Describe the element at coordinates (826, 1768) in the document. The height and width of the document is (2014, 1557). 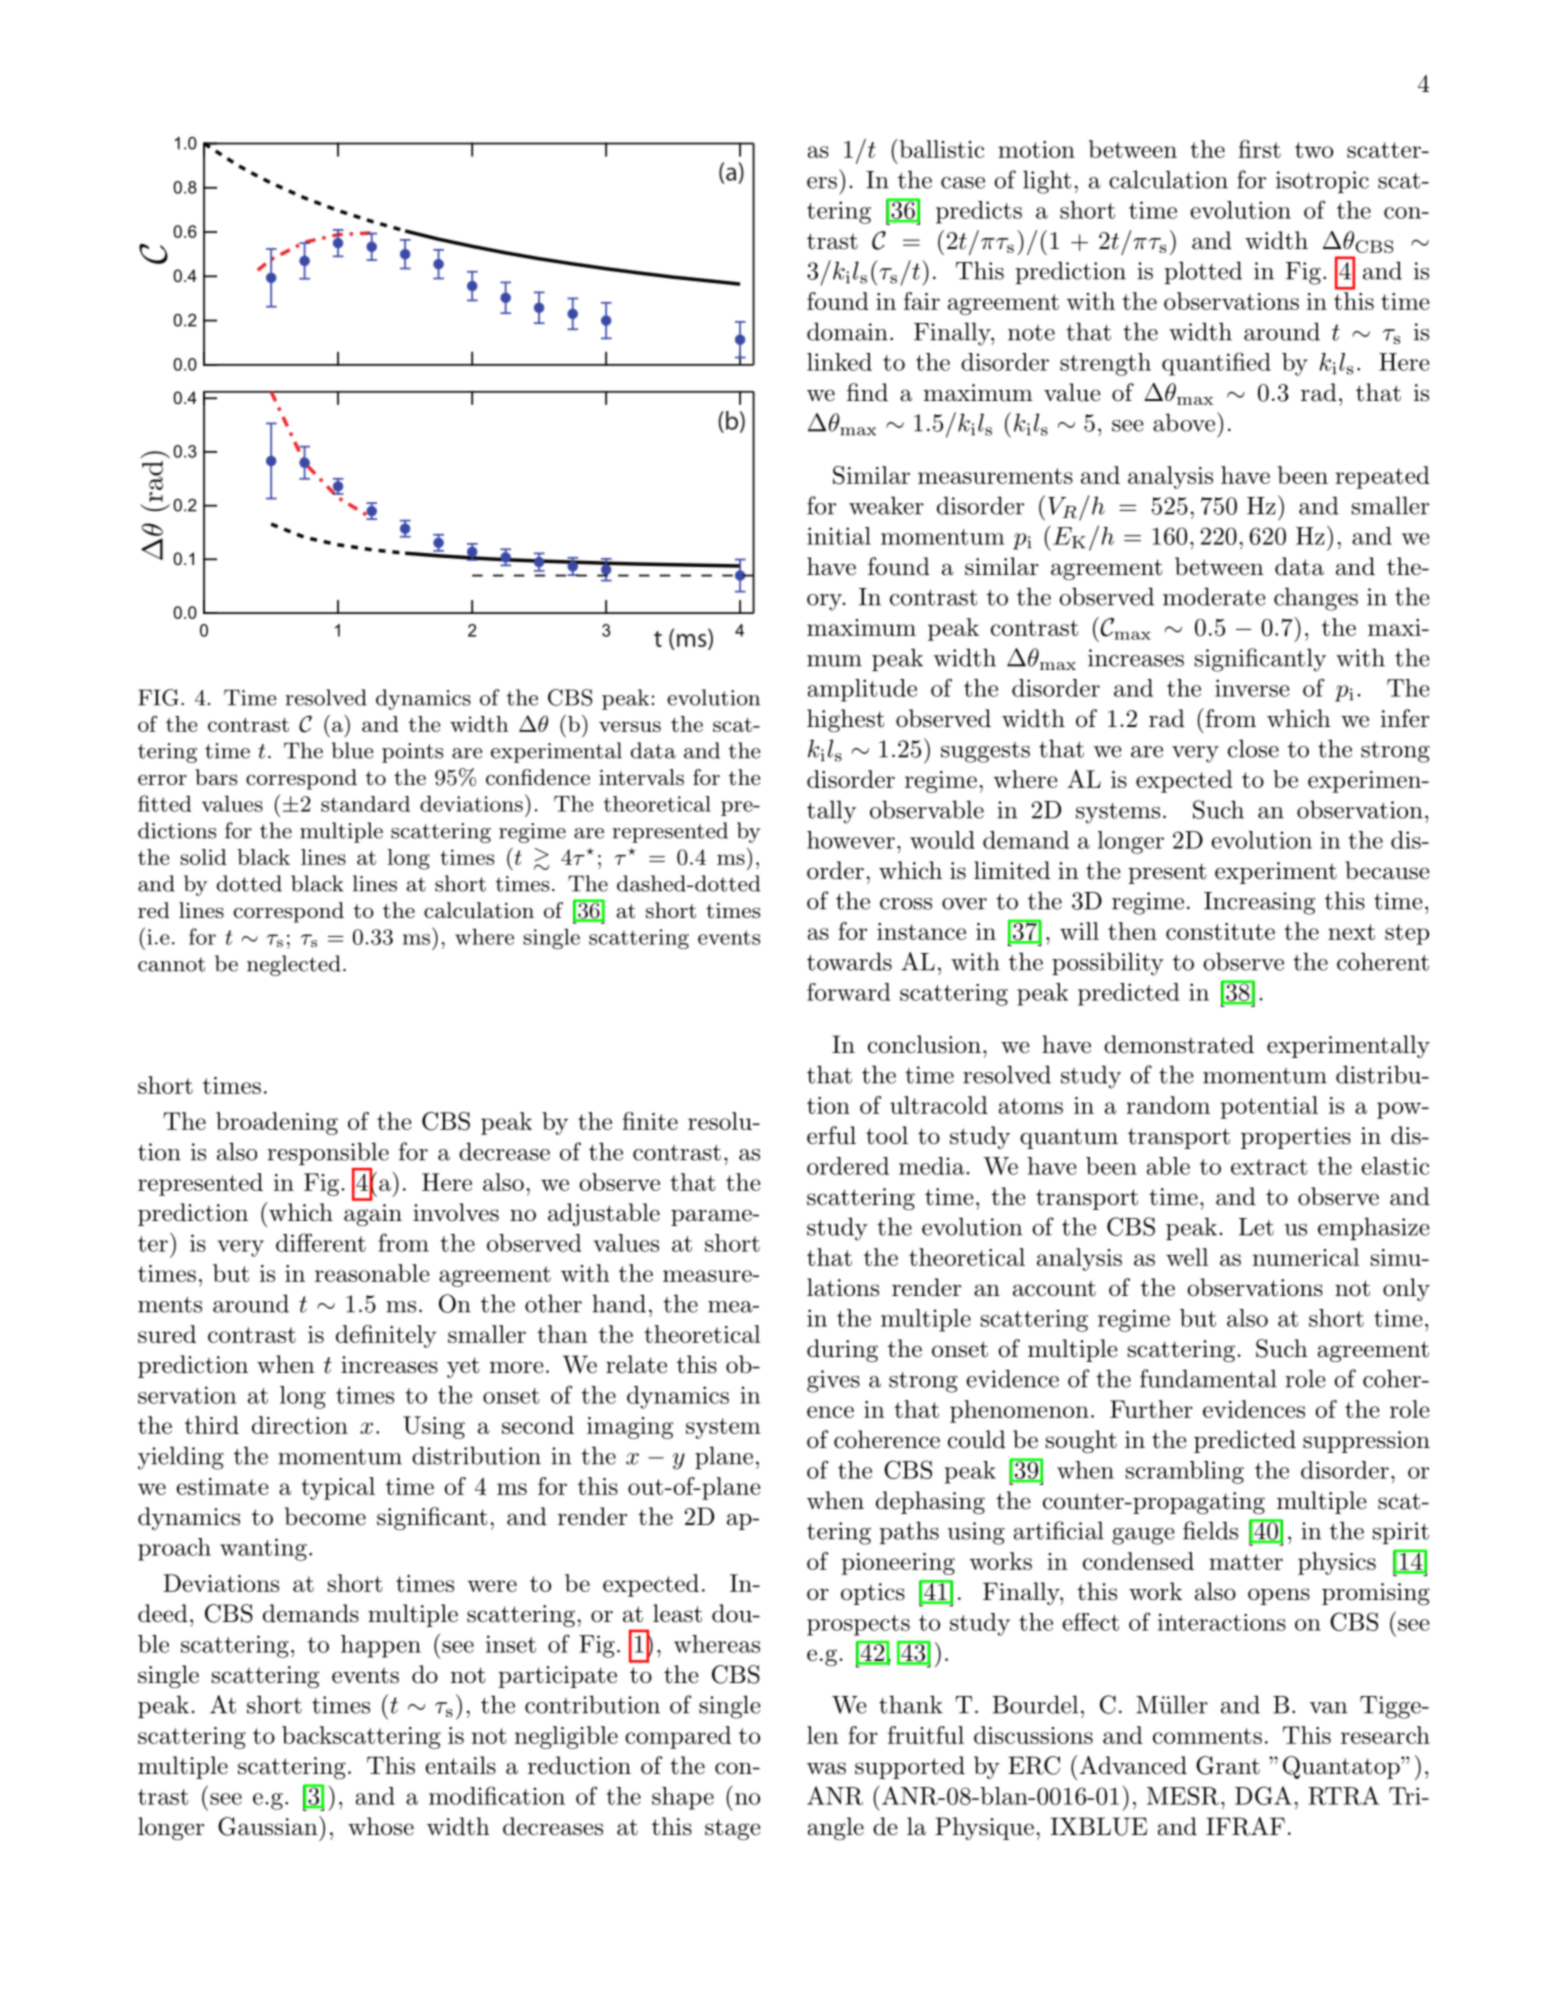
I see `was` at that location.
